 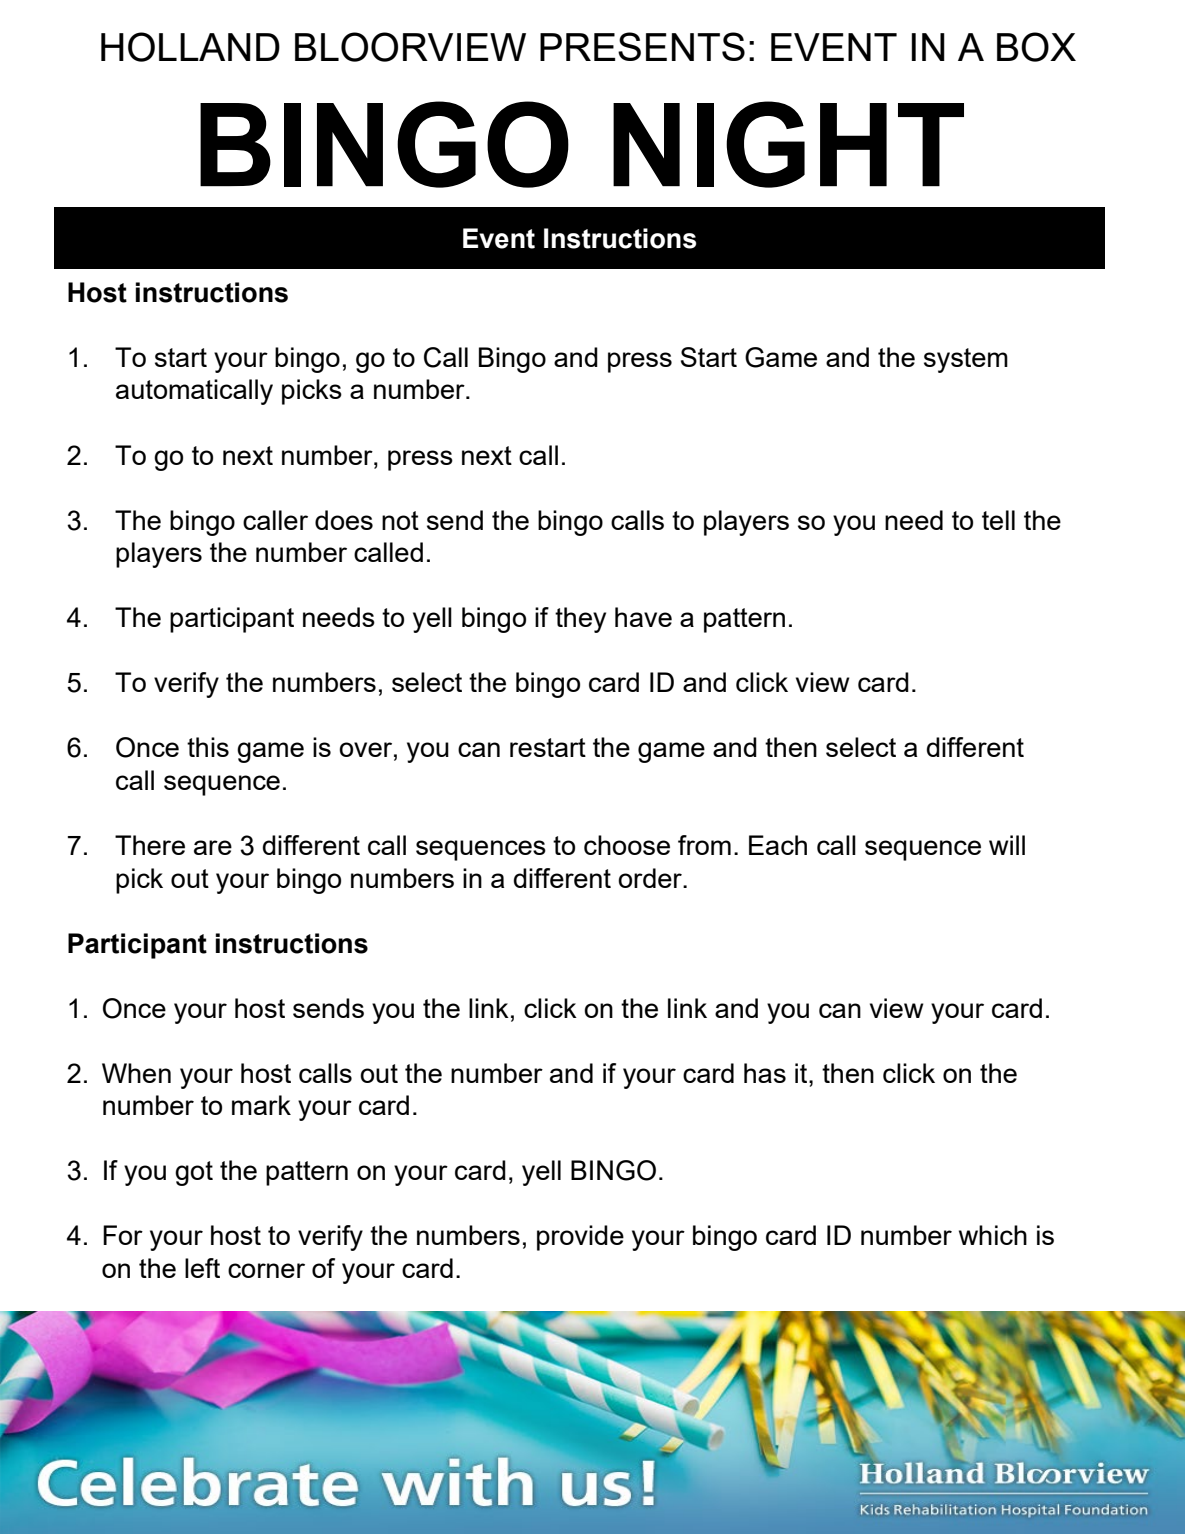 I want to click on PRESENTS, so click(x=642, y=46).
